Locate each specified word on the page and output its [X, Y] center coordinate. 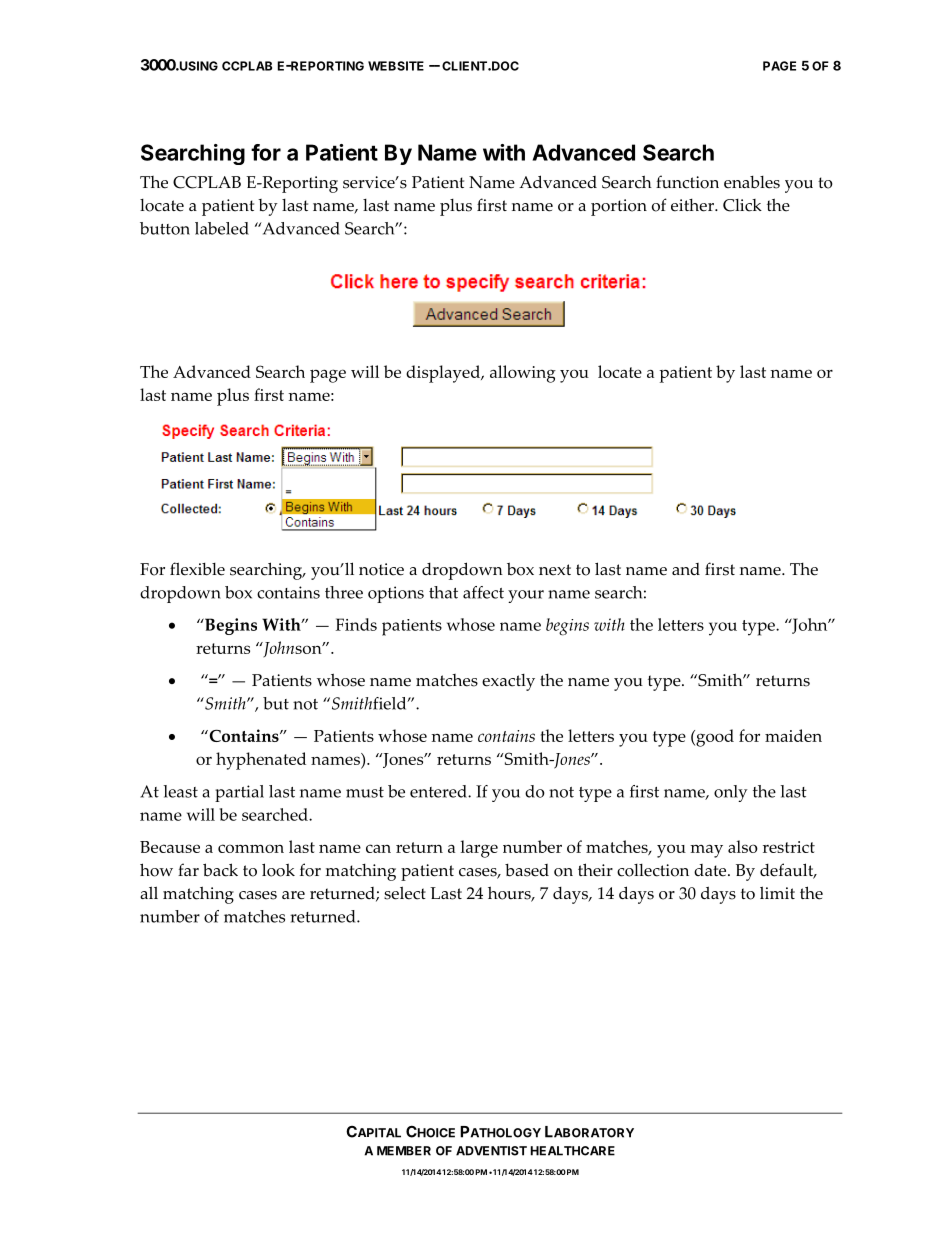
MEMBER [404, 1151]
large [479, 849]
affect [483, 592]
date [711, 870]
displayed [444, 374]
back [220, 870]
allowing [523, 374]
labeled [222, 228]
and [686, 569]
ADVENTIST [491, 1151]
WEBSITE [396, 66]
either [693, 205]
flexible [197, 569]
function [687, 182]
